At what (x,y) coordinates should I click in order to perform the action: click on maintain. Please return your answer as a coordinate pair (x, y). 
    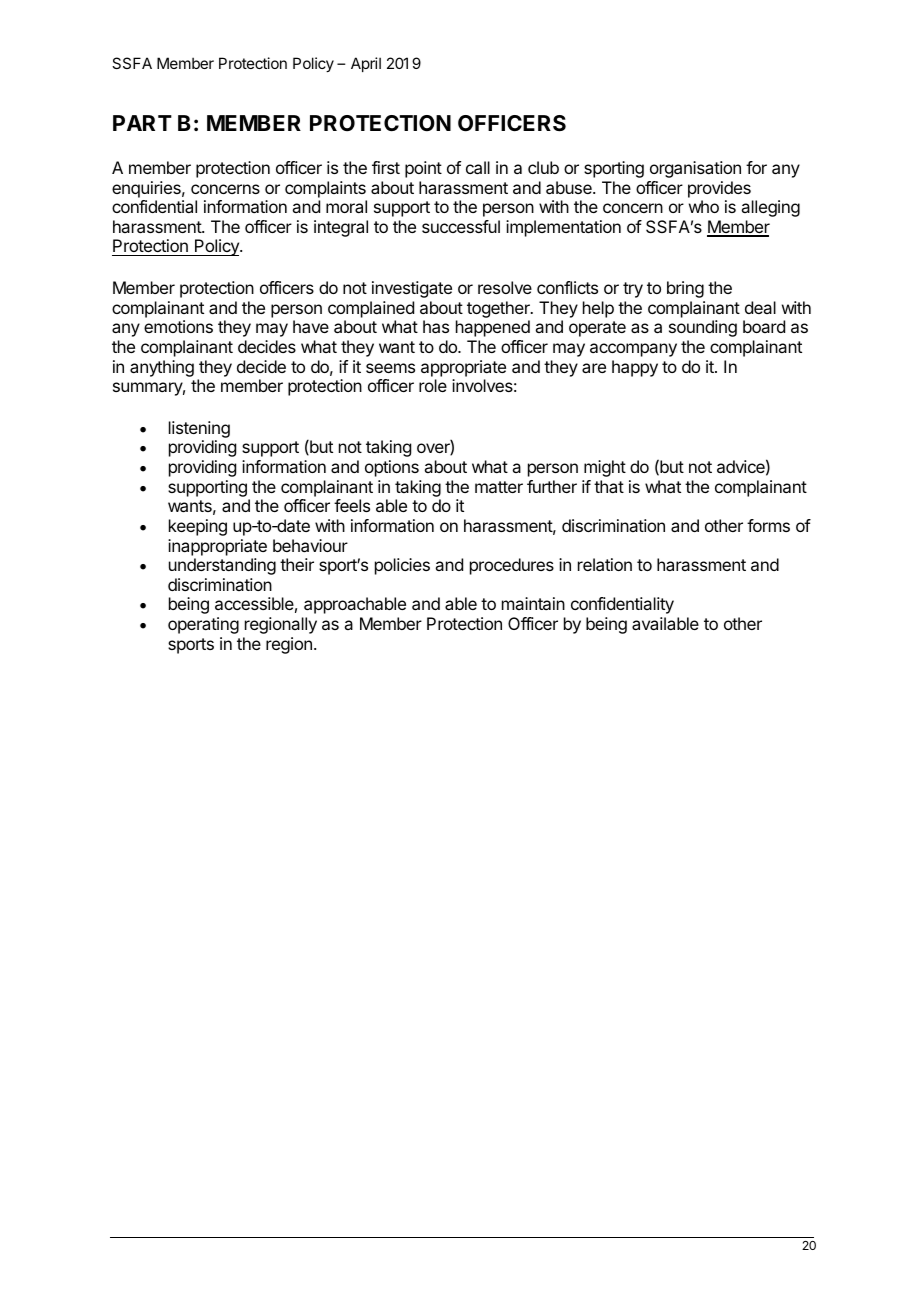
    Looking at the image, I should click on (533, 603).
